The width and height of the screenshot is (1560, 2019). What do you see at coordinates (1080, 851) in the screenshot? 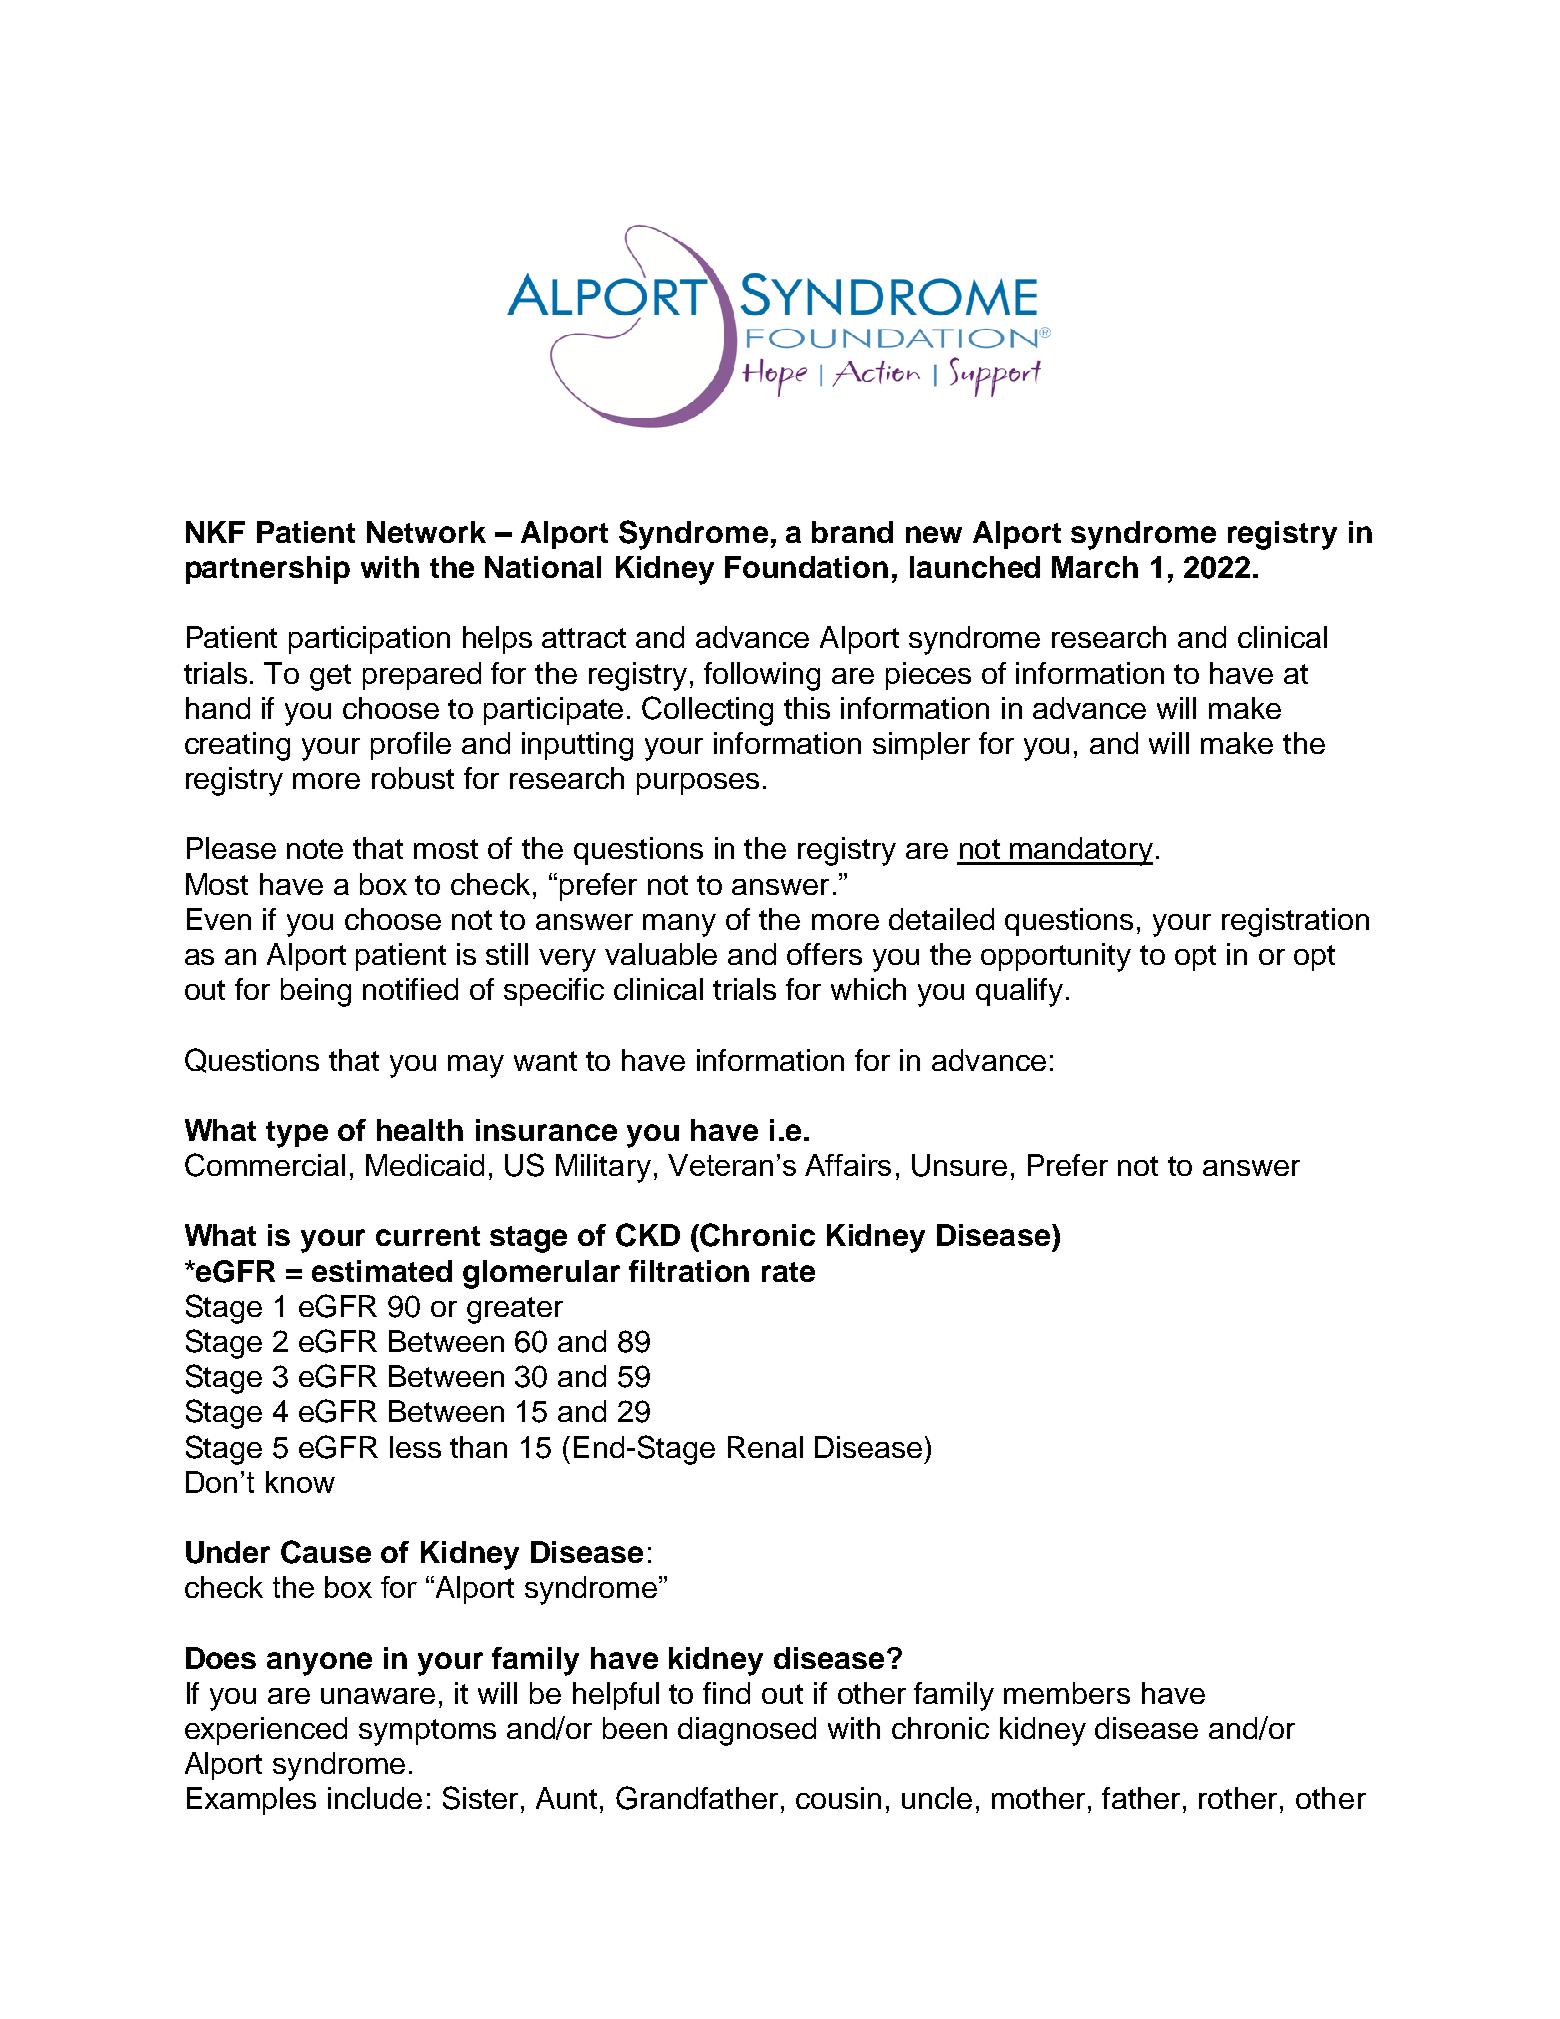
I see `mandatory` at bounding box center [1080, 851].
